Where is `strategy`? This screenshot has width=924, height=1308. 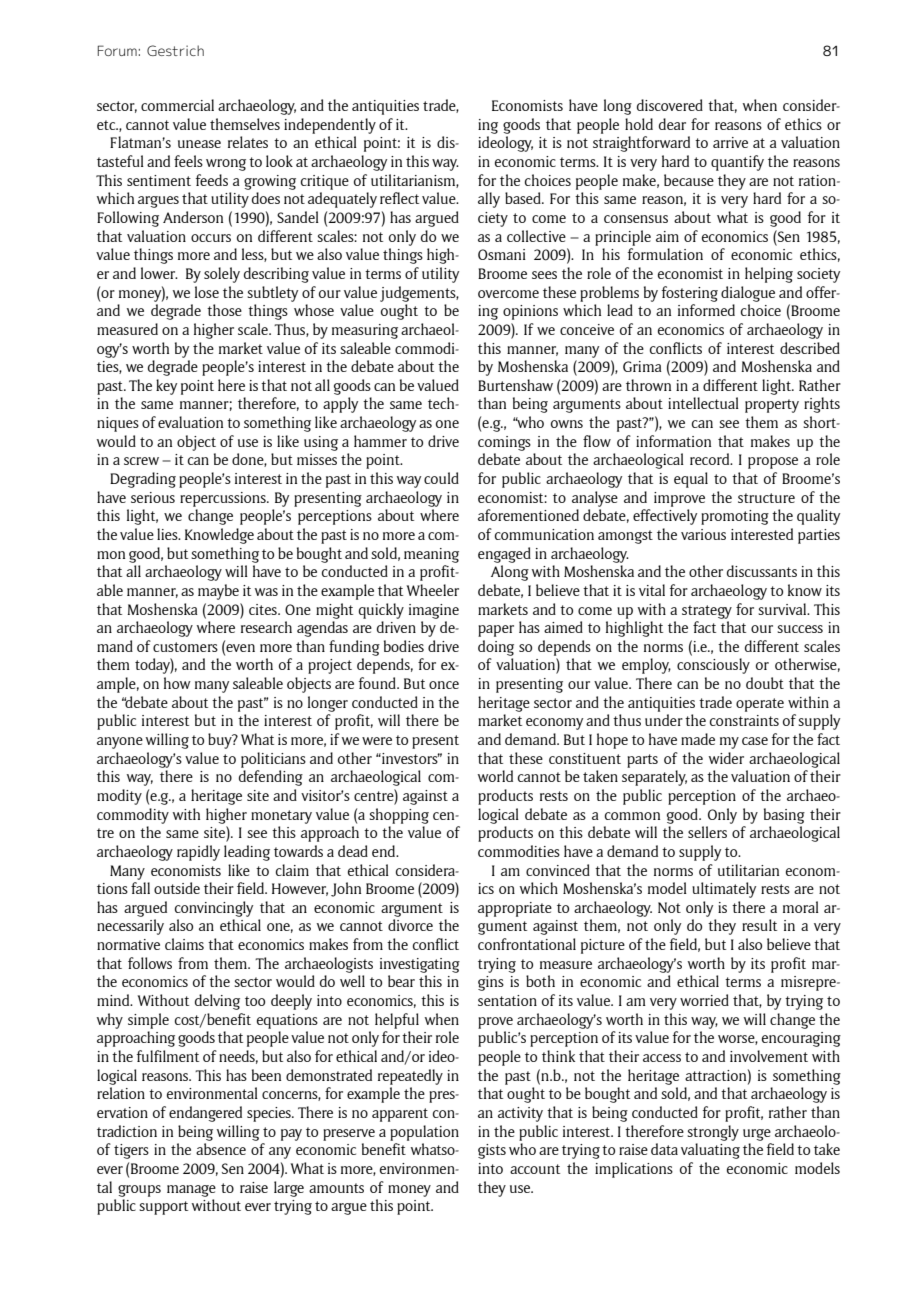 strategy is located at coordinates (707, 612).
